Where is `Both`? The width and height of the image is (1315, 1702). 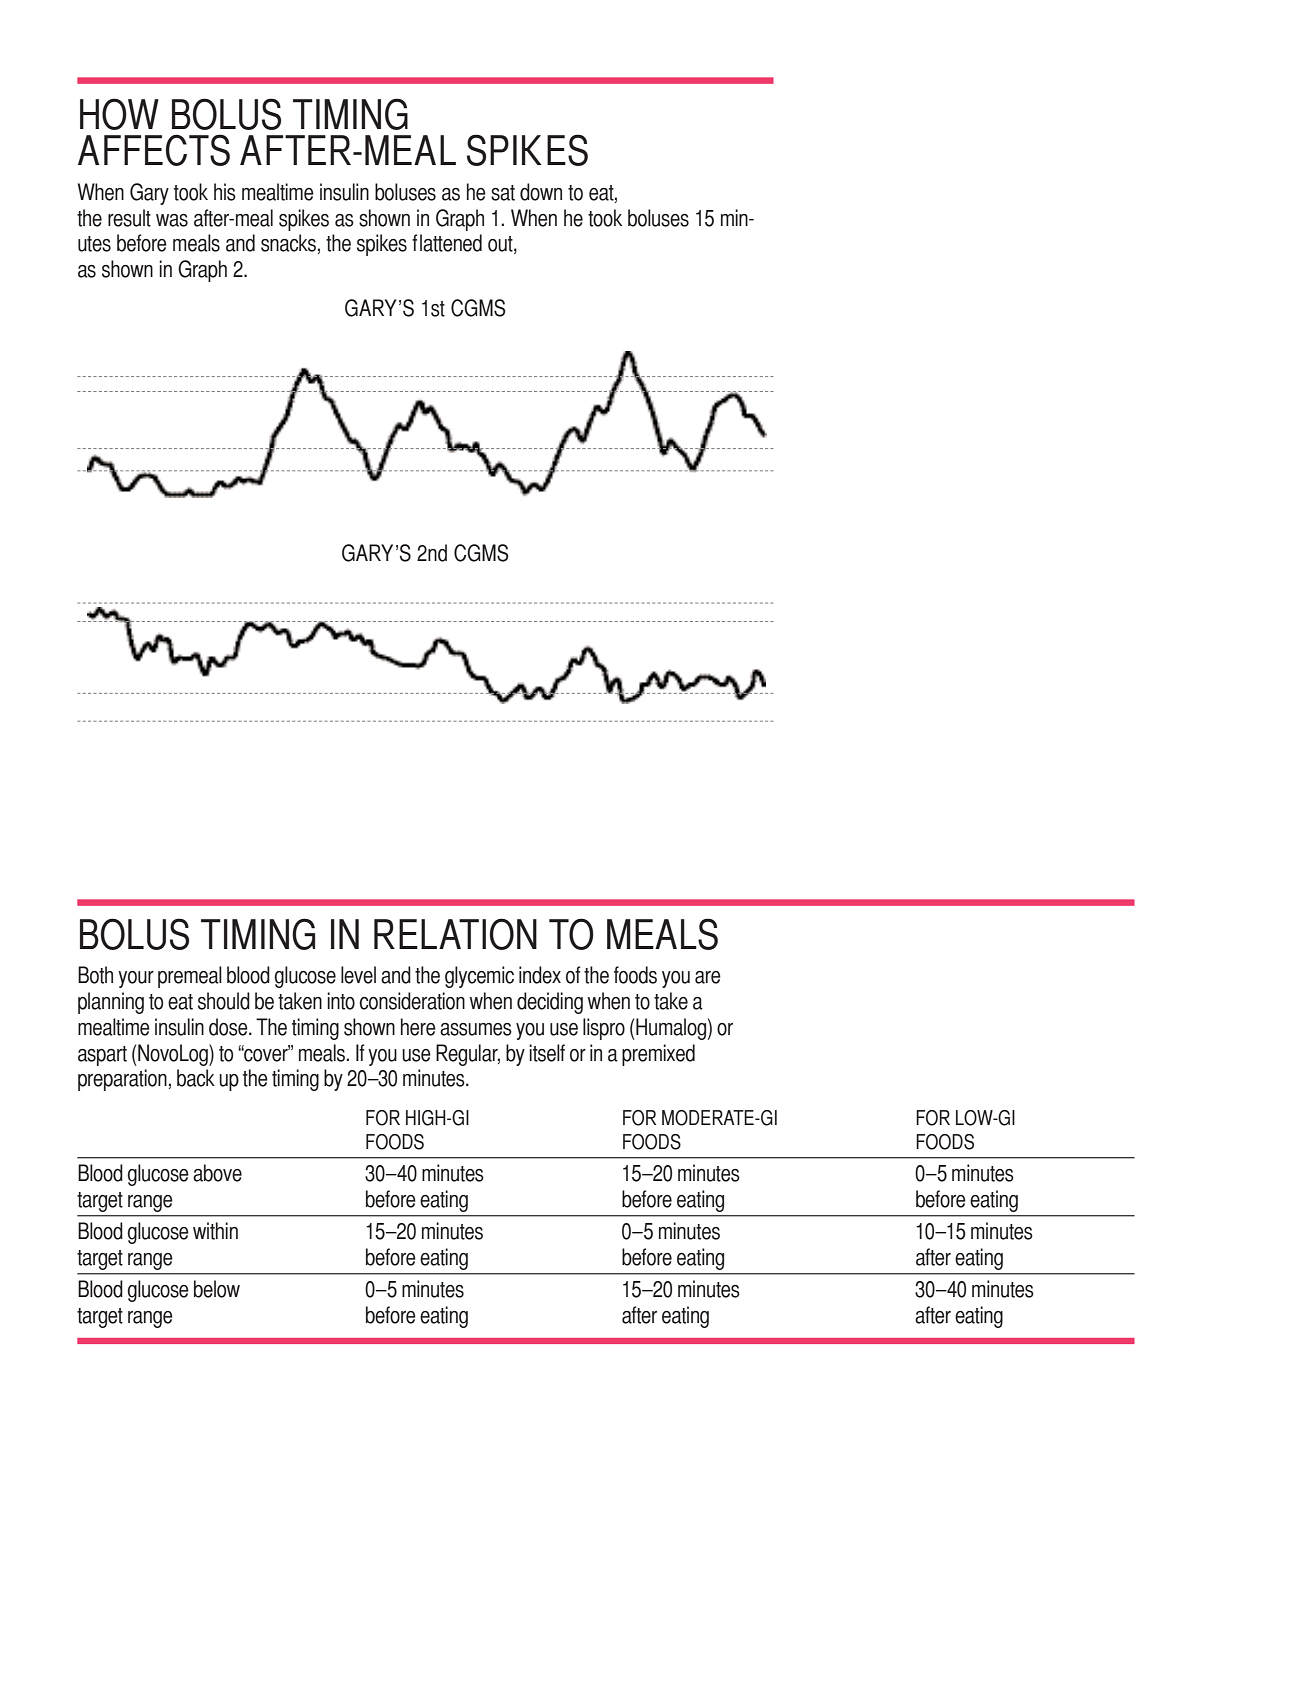 Both is located at coordinates (95, 975).
